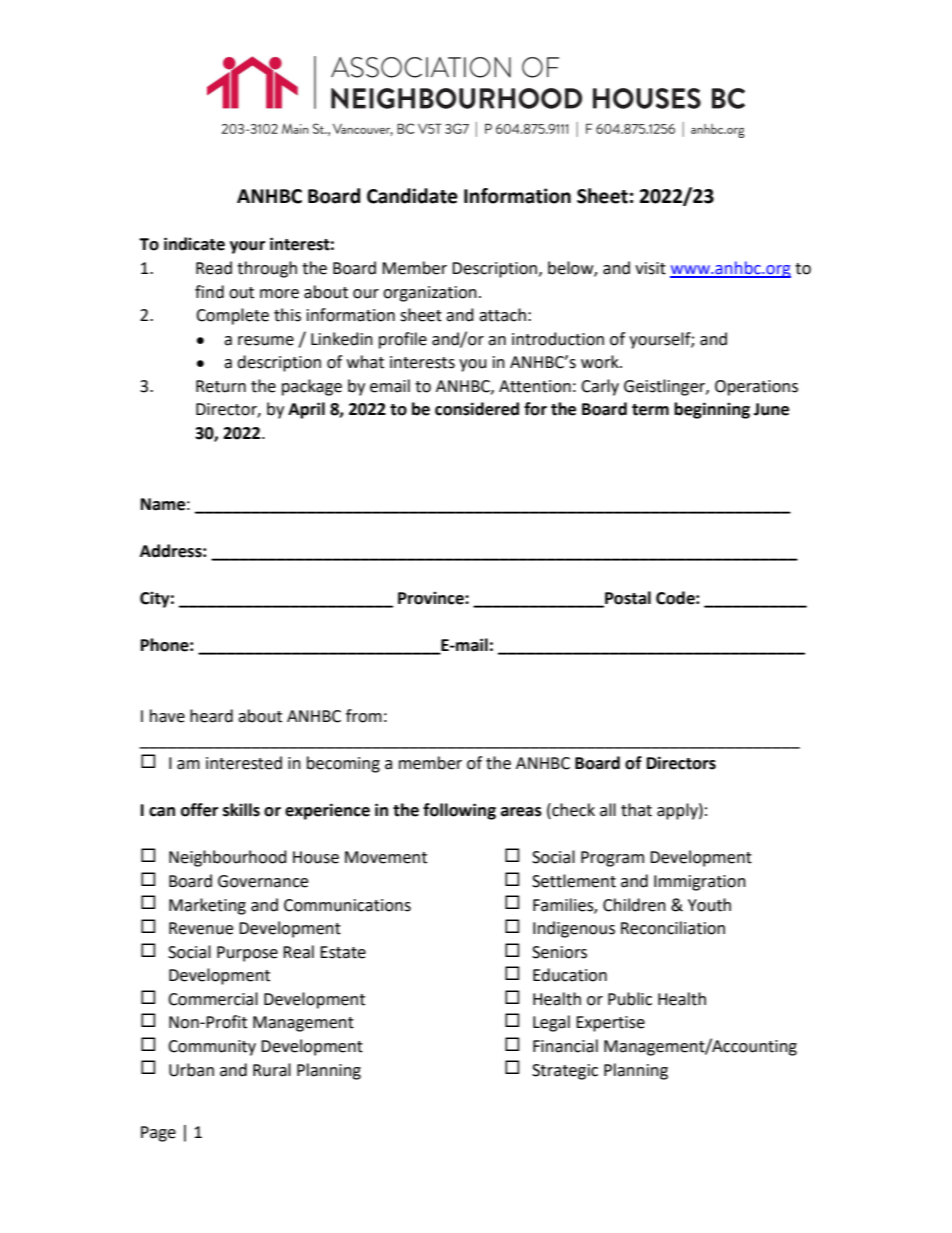 The width and height of the screenshot is (952, 1233). I want to click on Strategic, so click(565, 1072).
